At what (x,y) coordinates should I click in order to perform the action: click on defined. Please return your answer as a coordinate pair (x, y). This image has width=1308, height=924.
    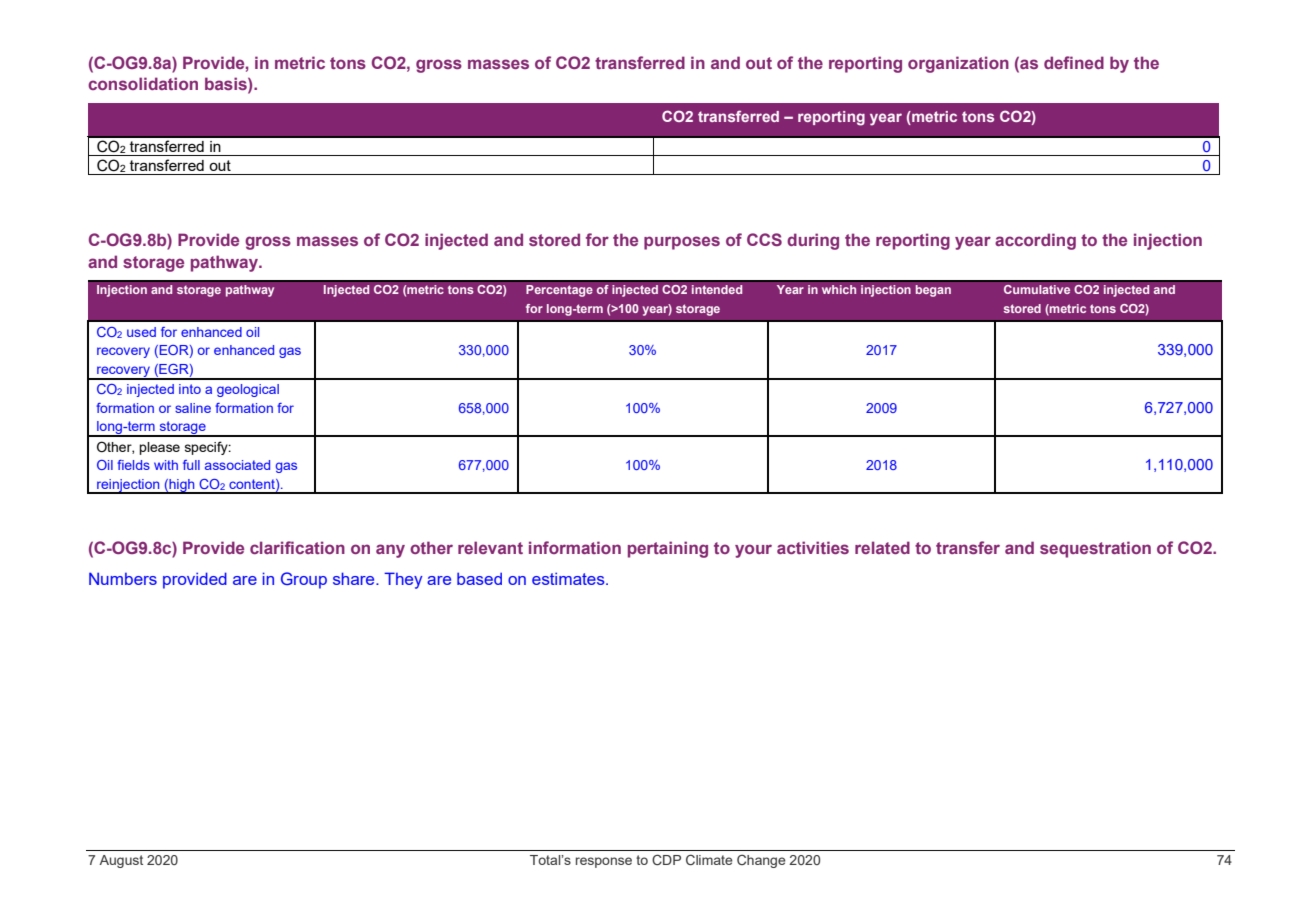
    Looking at the image, I should click on (1074, 62).
